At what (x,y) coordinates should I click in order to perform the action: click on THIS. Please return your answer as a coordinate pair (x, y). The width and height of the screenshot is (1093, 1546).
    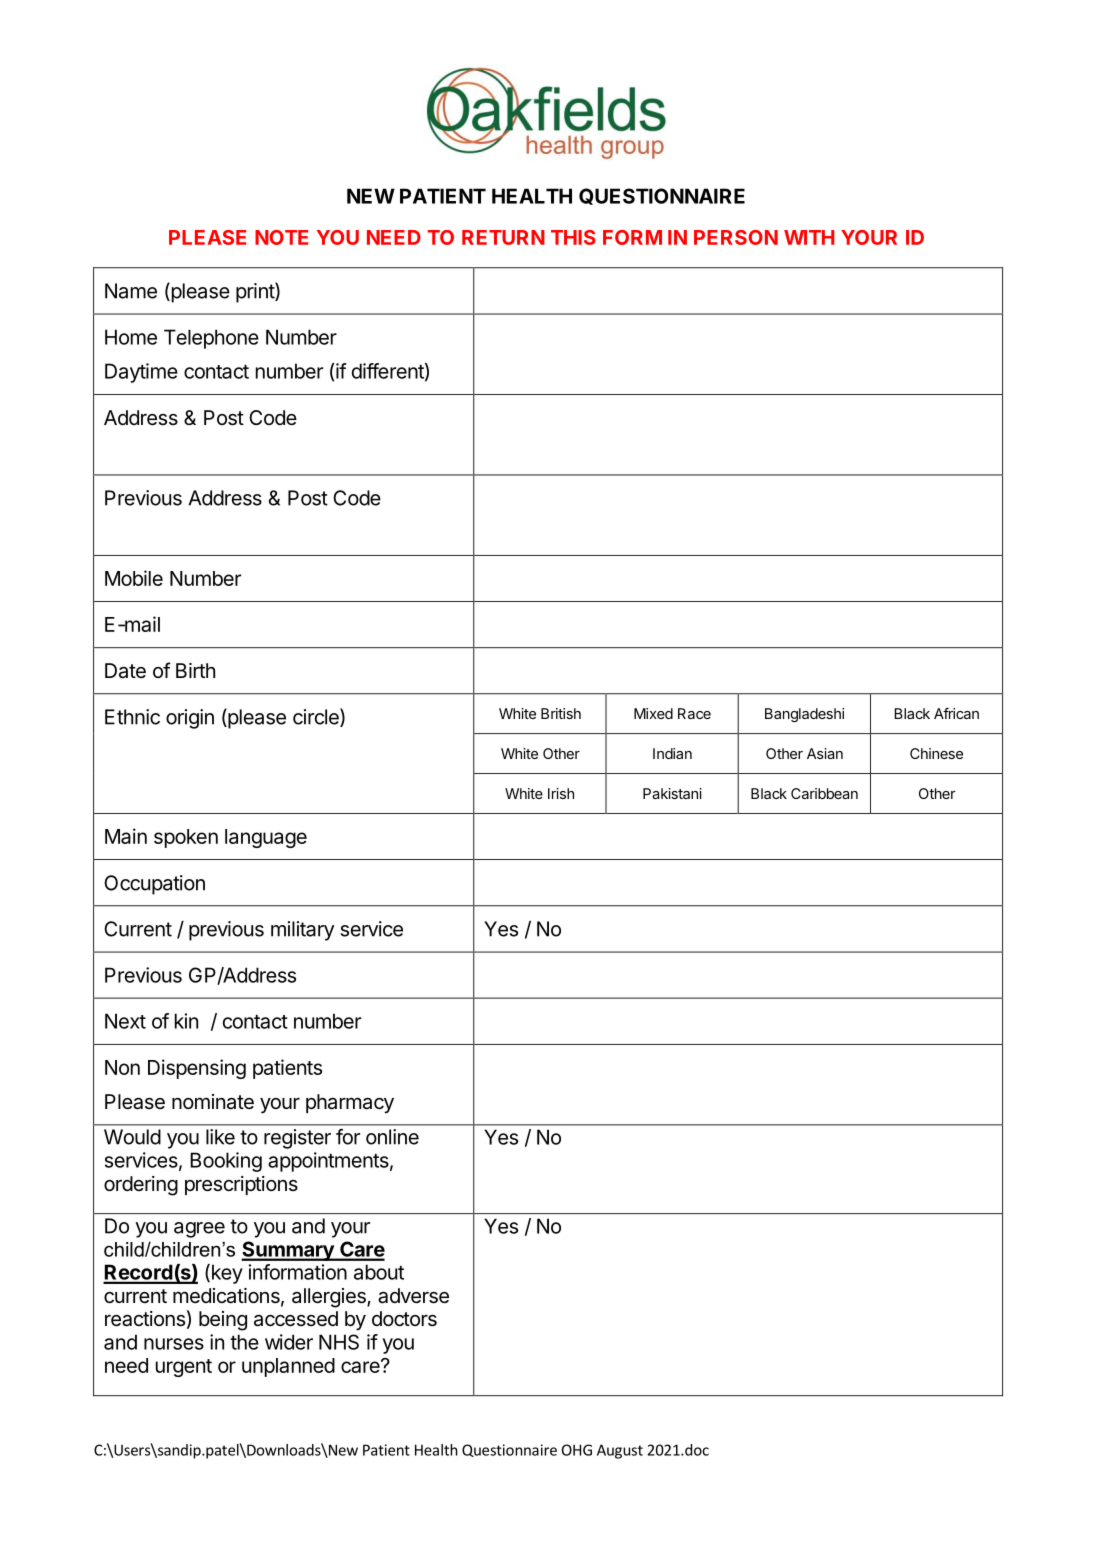
    Looking at the image, I should click on (573, 237).
